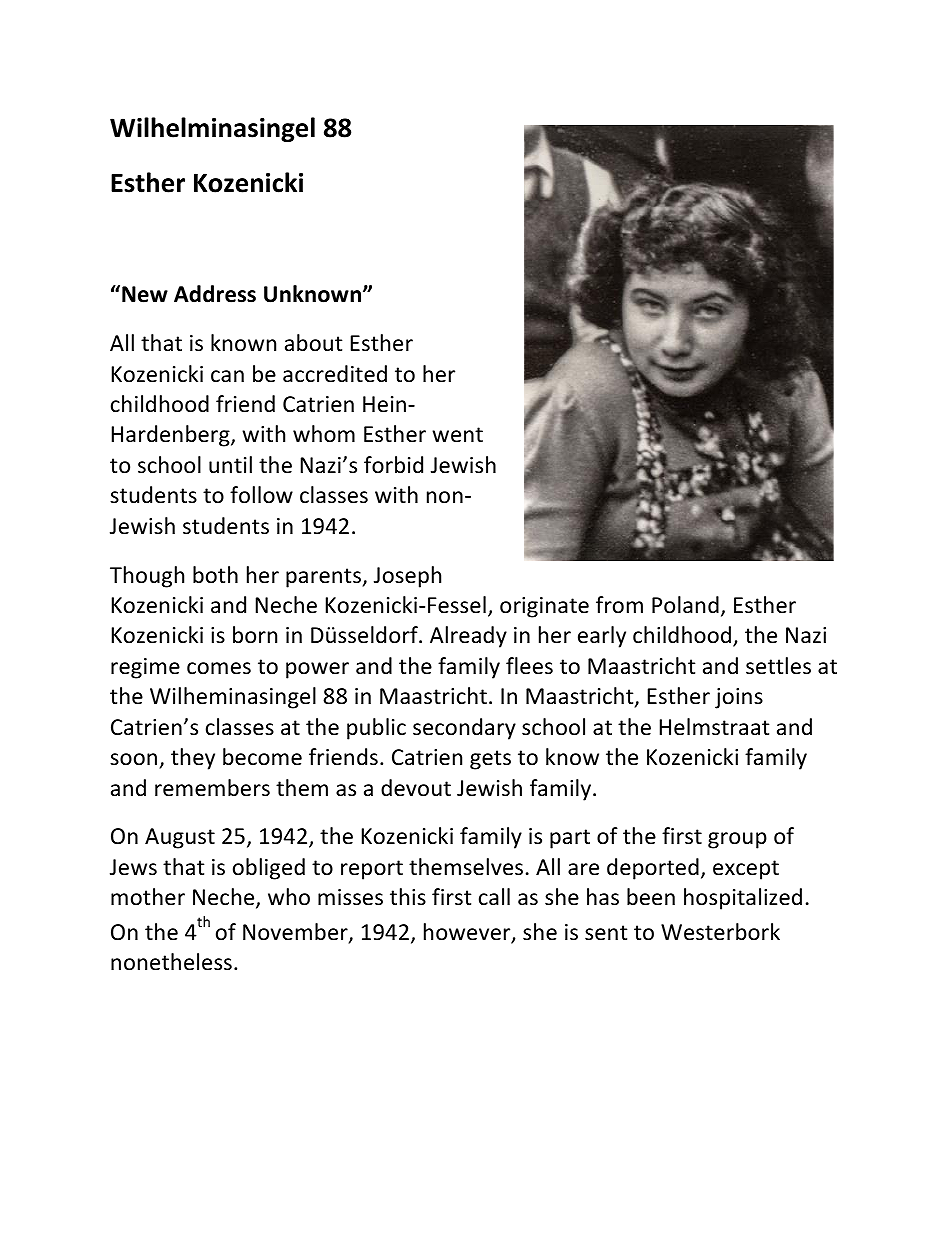  Describe the element at coordinates (193, 759) in the screenshot. I see `they` at that location.
